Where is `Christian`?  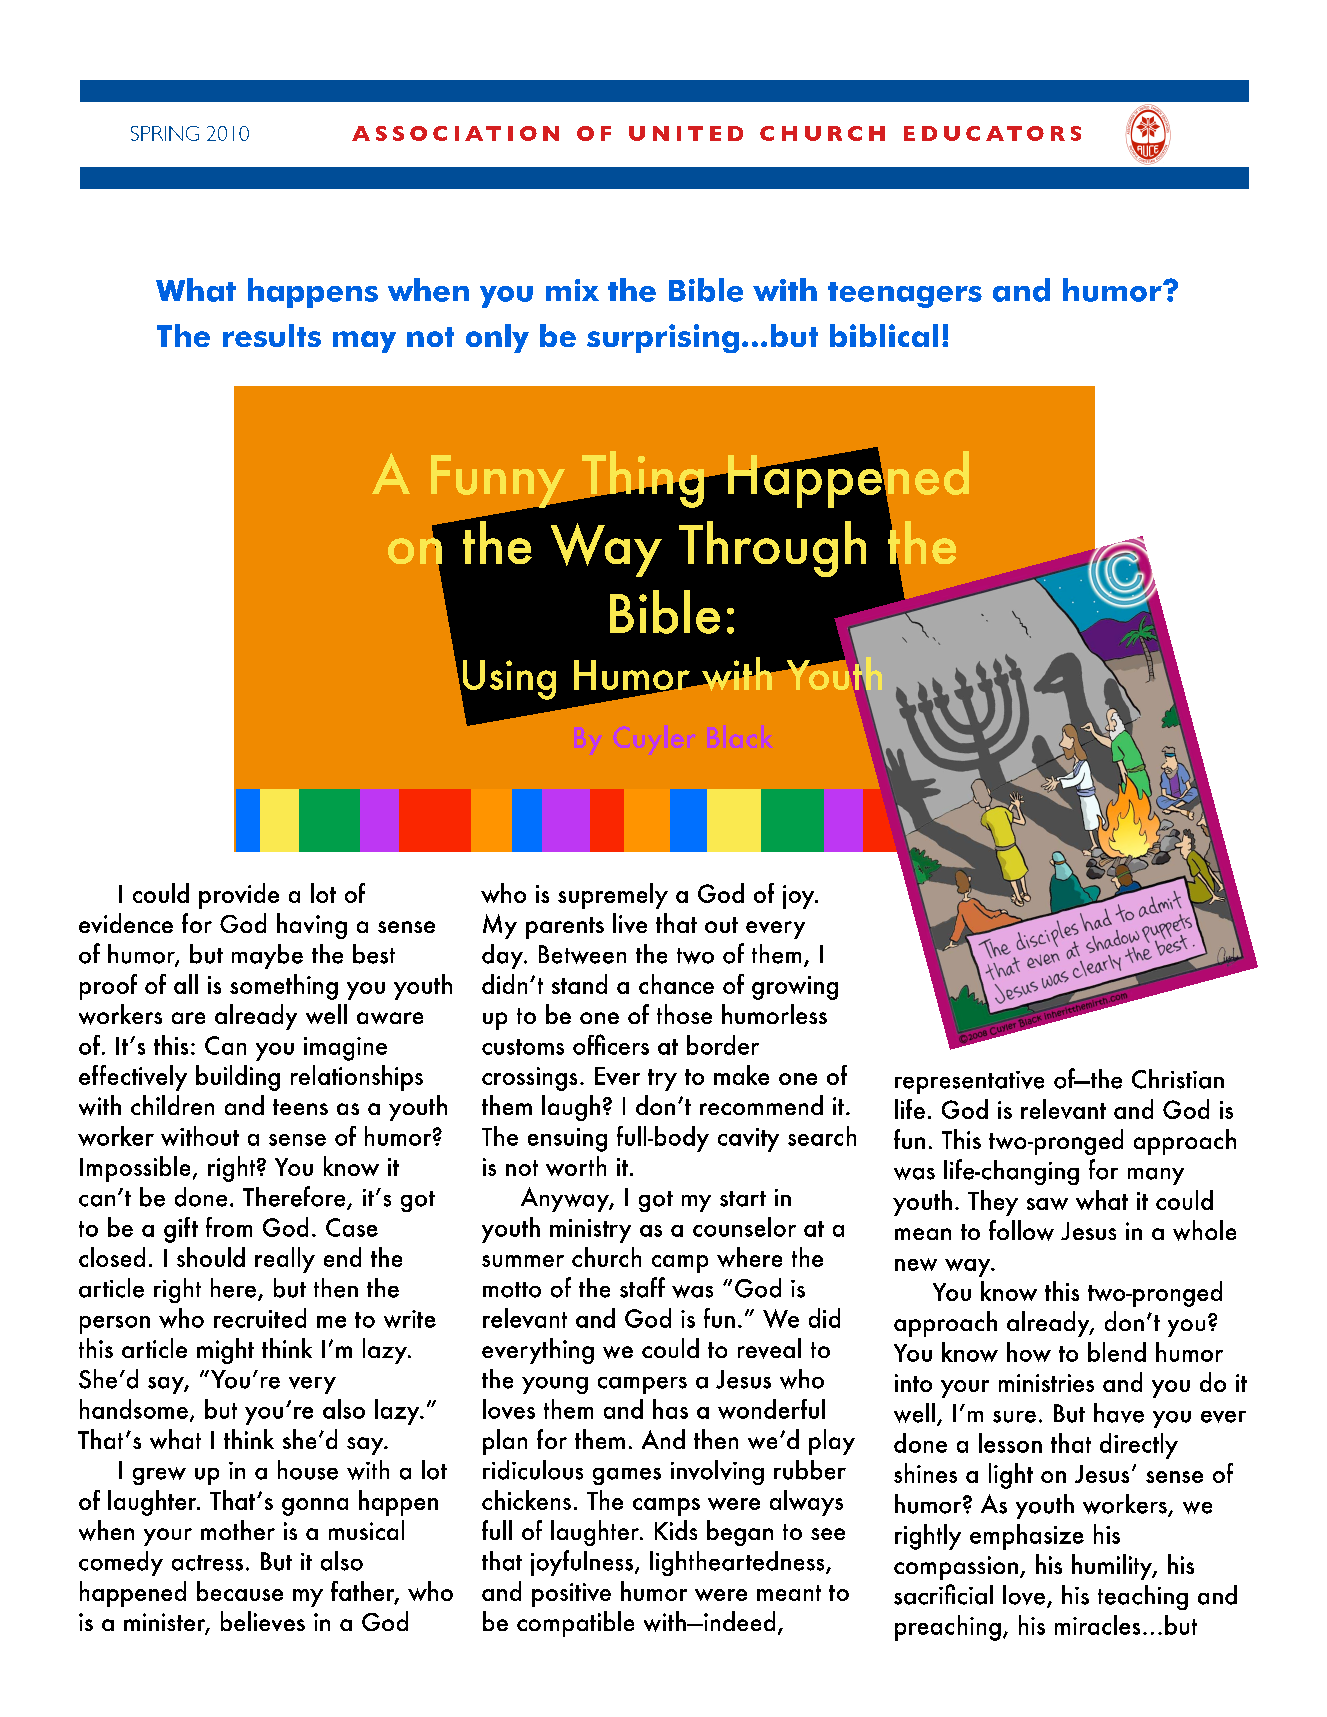 Christian is located at coordinates (1178, 1079).
